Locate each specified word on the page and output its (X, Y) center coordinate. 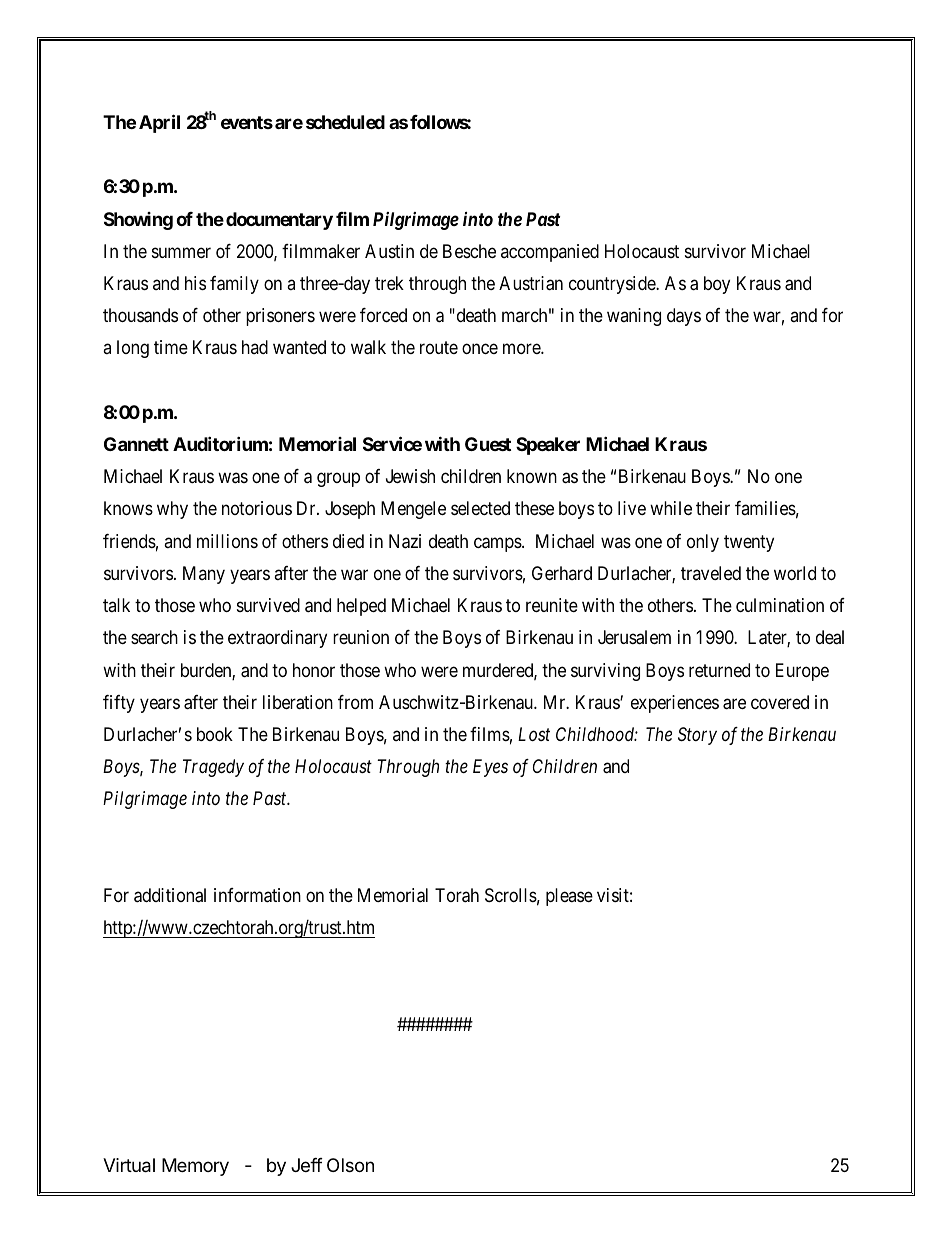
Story (697, 736)
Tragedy (213, 768)
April (159, 123)
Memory (195, 1167)
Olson (350, 1165)
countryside (613, 285)
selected (480, 508)
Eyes (490, 768)
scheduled (345, 122)
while (671, 508)
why (172, 510)
